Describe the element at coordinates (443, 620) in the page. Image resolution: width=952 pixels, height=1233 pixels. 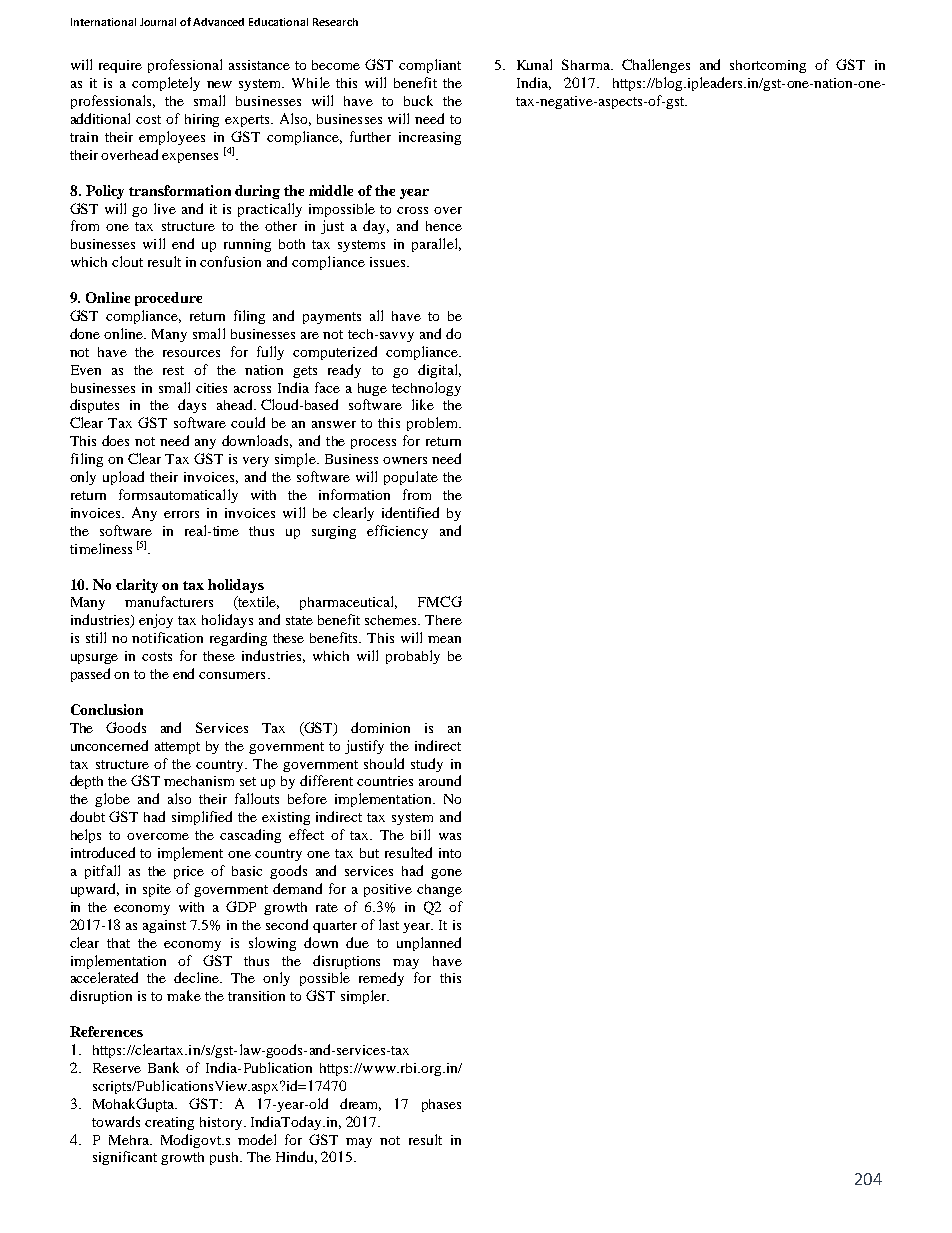
I see `There` at that location.
